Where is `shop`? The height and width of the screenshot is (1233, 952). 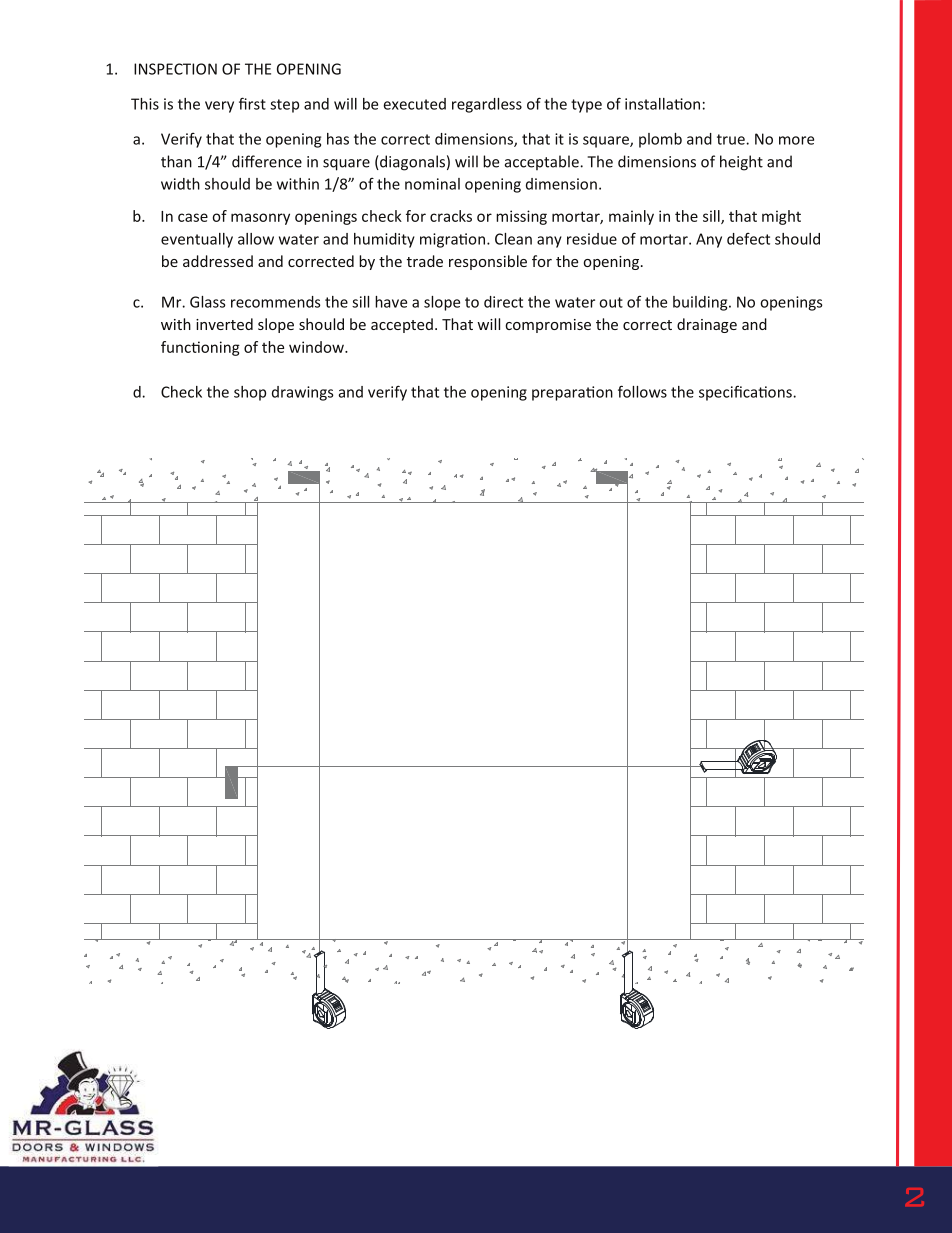 shop is located at coordinates (250, 393).
